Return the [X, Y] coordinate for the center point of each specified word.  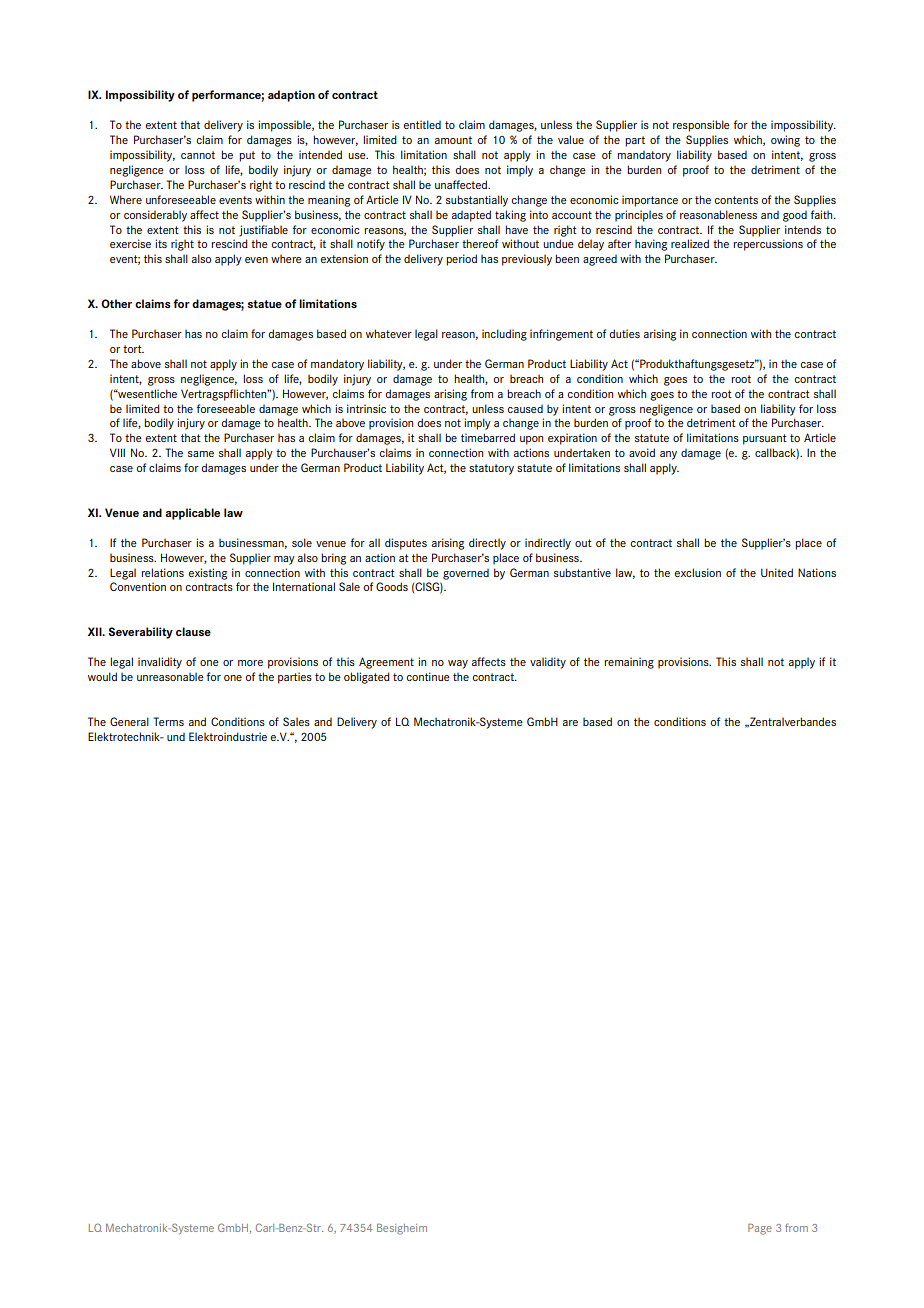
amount [453, 140]
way [458, 664]
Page [760, 1229]
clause [193, 631]
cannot [198, 155]
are [570, 723]
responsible [701, 126]
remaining [629, 663]
